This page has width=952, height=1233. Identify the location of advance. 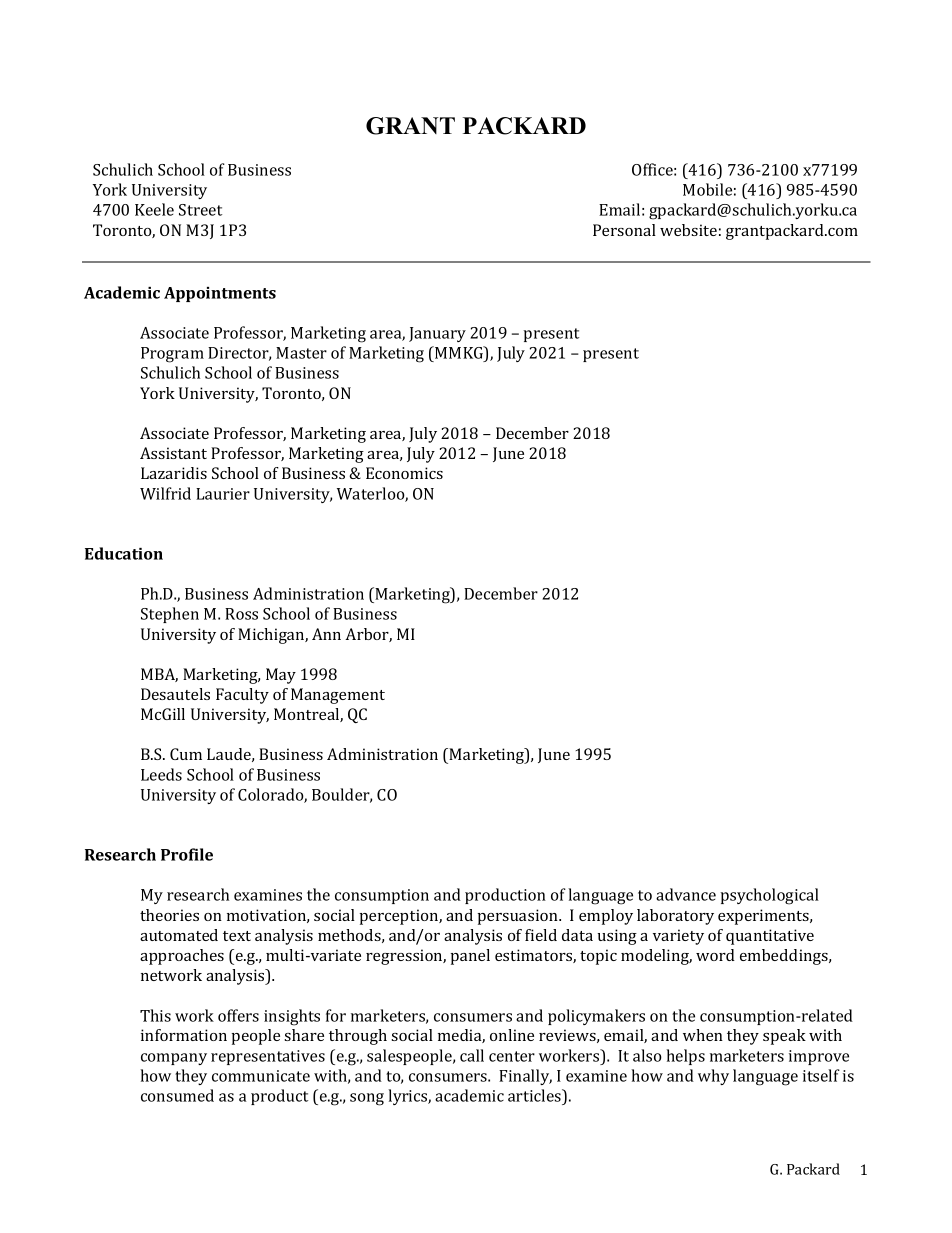
(686, 894).
